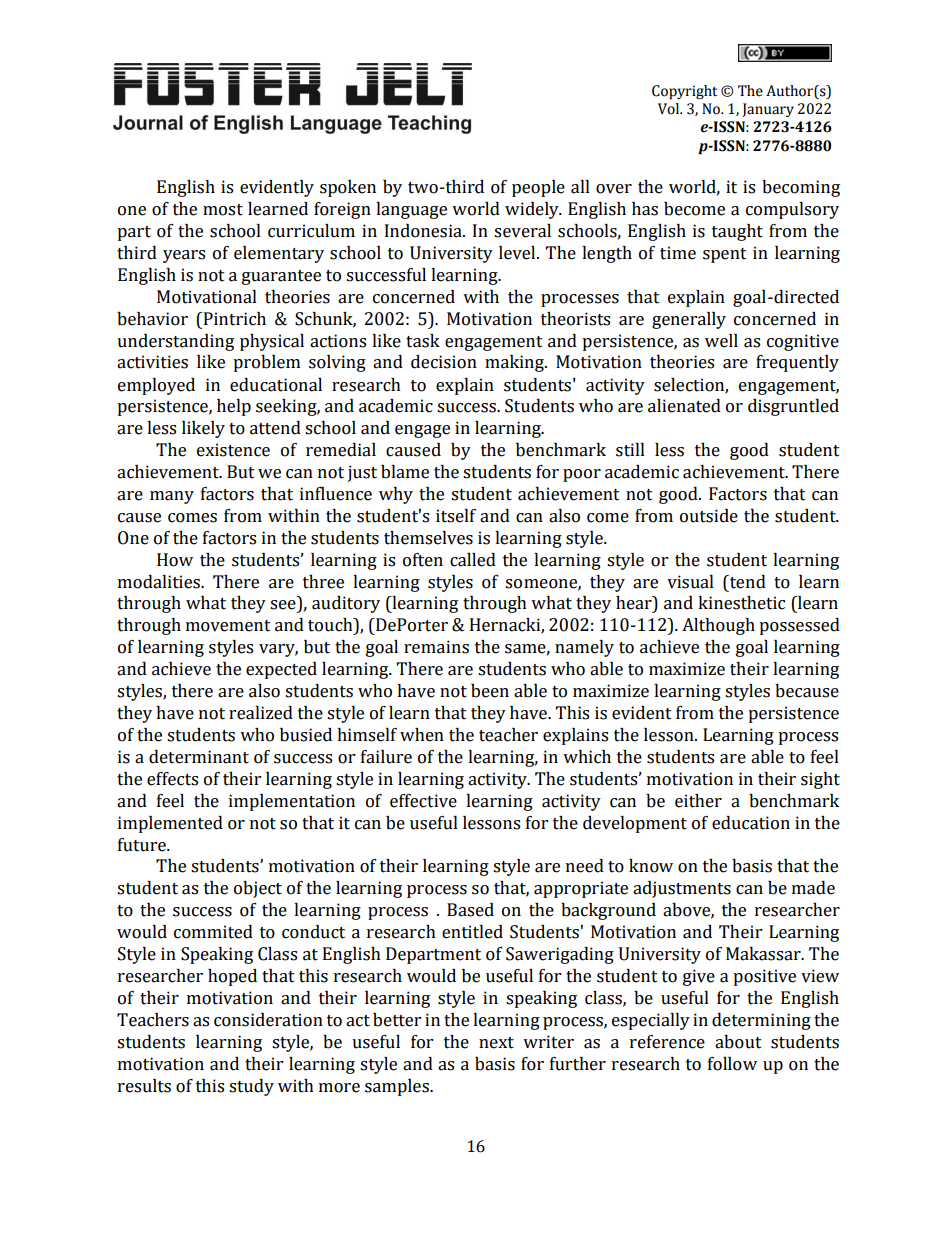  I want to click on either, so click(698, 801).
